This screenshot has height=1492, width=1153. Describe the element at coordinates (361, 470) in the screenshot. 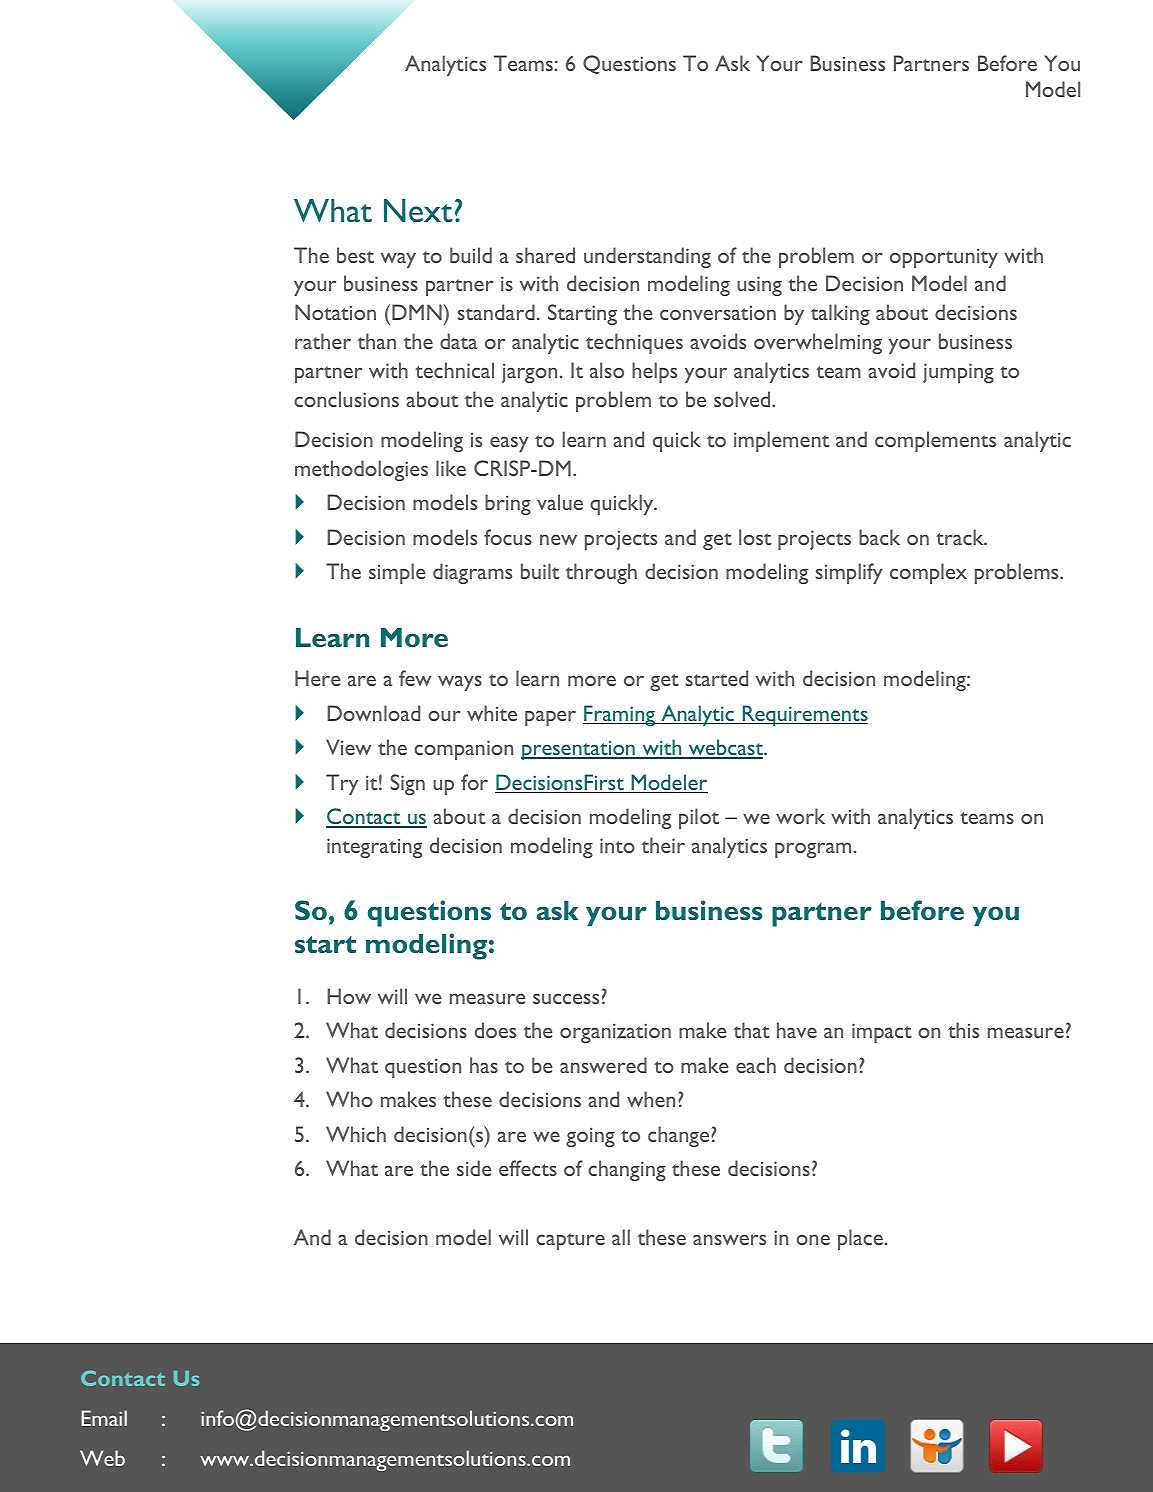

I see `methodologies` at that location.
